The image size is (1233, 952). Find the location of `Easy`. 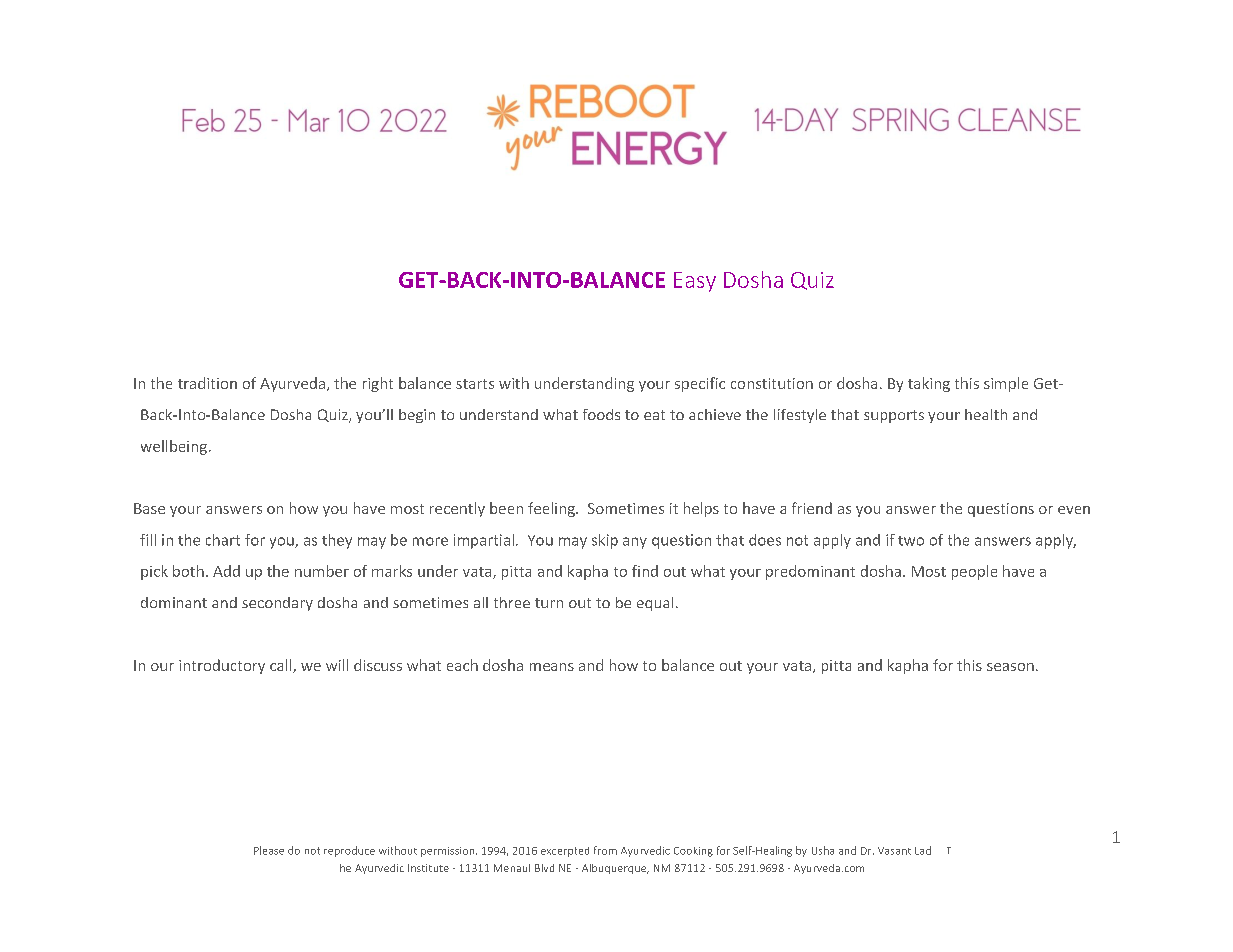

Easy is located at coordinates (695, 282).
